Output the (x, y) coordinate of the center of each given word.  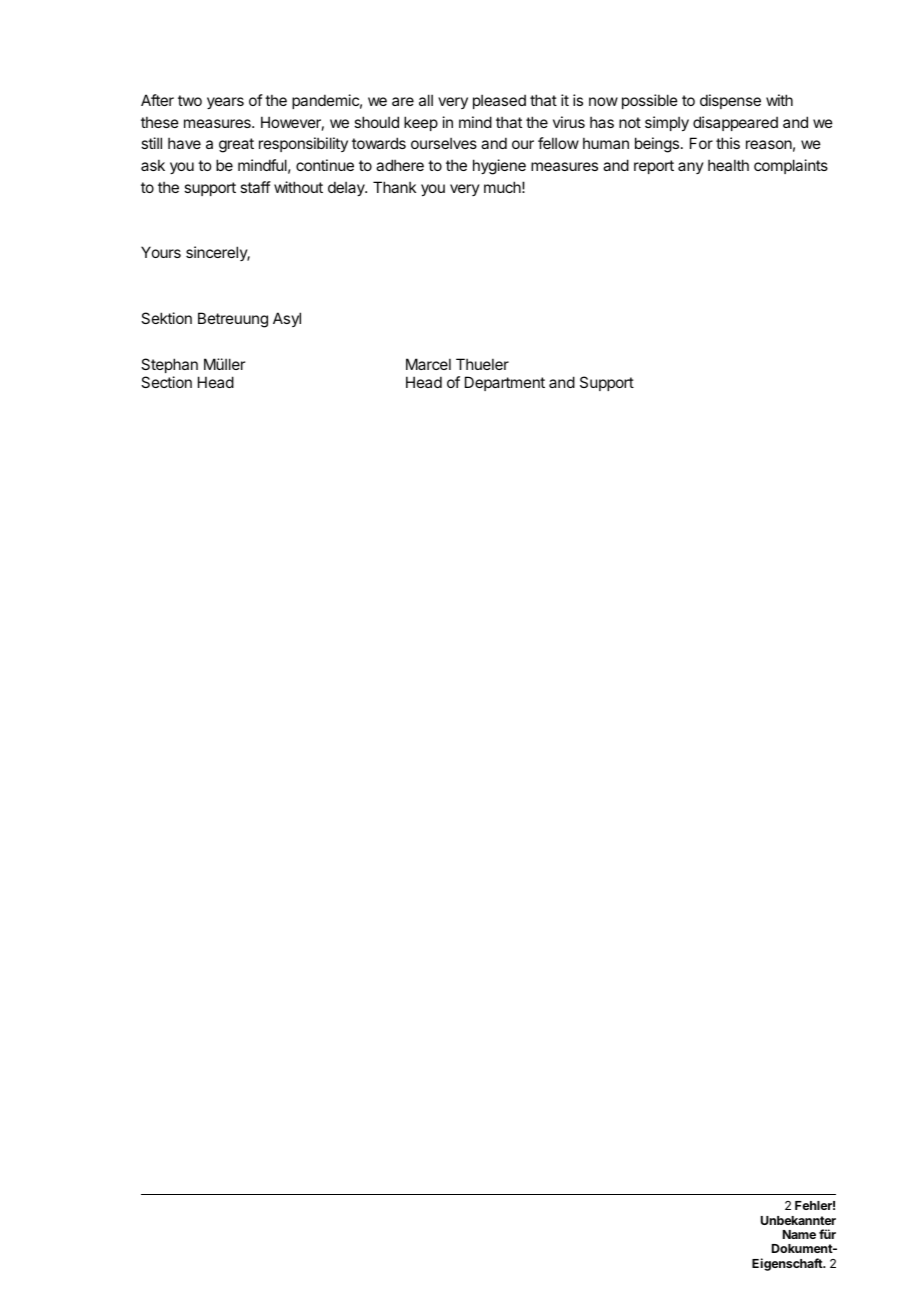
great (236, 145)
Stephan (169, 365)
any (691, 168)
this (728, 143)
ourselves (444, 143)
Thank (394, 187)
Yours (161, 252)
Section (166, 382)
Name (799, 1234)
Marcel (428, 364)
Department (505, 383)
